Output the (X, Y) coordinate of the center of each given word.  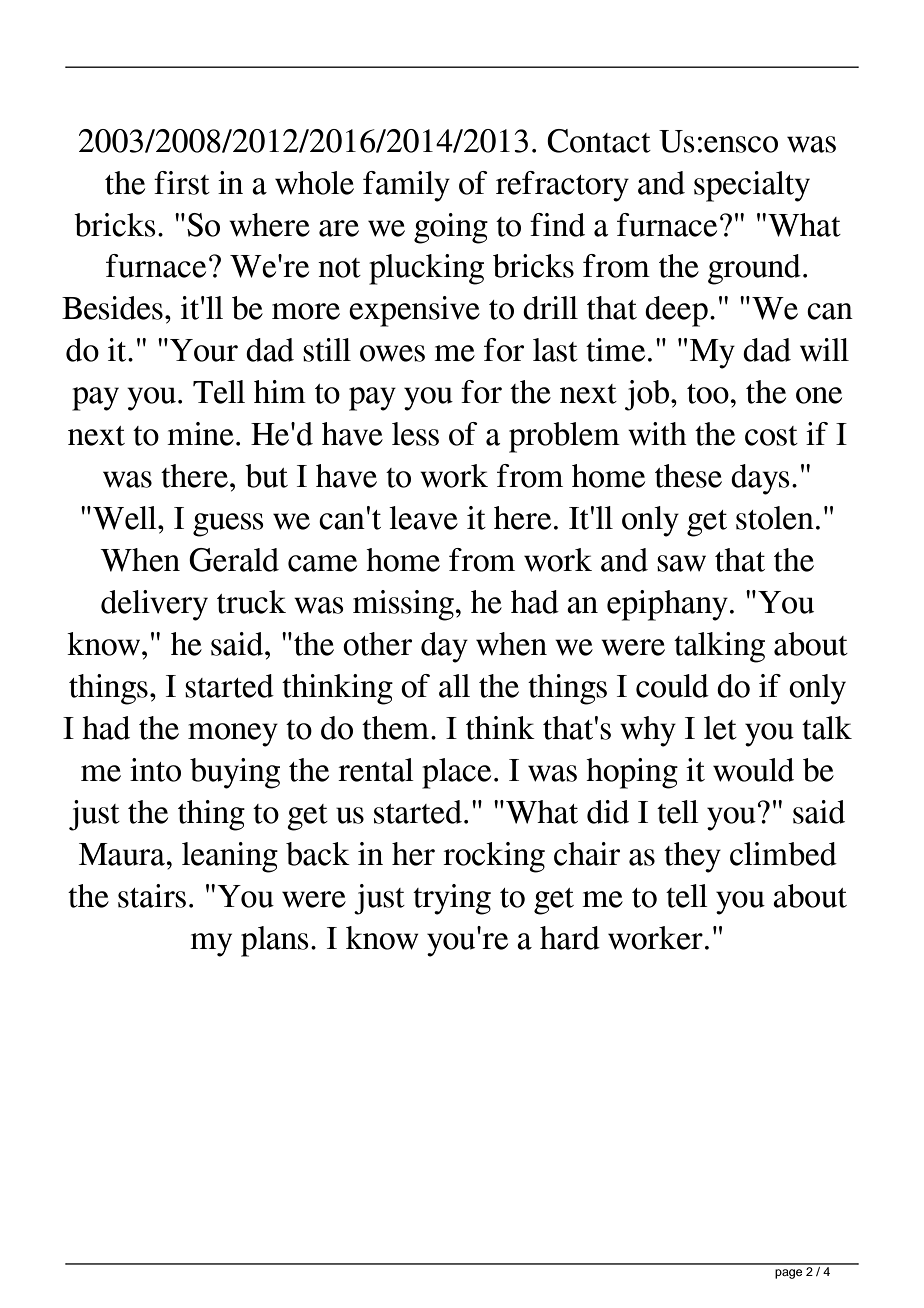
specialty (752, 186)
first (182, 183)
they (692, 857)
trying (452, 899)
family (406, 186)
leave (423, 518)
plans (275, 941)
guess (228, 525)
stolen (775, 518)
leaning (230, 857)
